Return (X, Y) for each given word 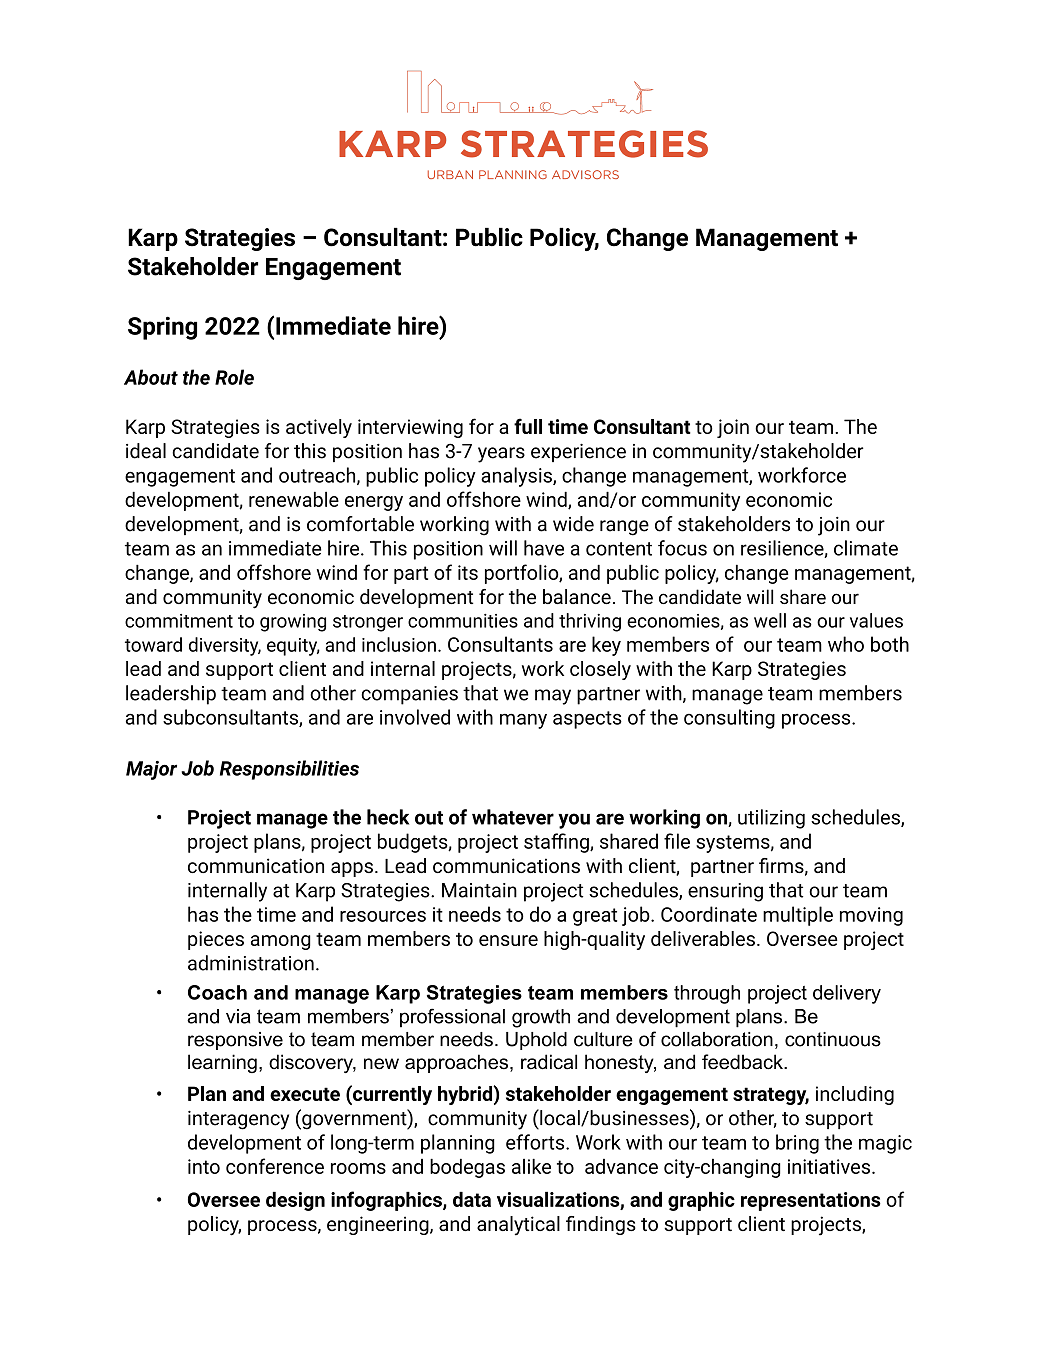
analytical (518, 1226)
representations (811, 1201)
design (295, 1201)
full (528, 426)
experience (578, 453)
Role (234, 377)
